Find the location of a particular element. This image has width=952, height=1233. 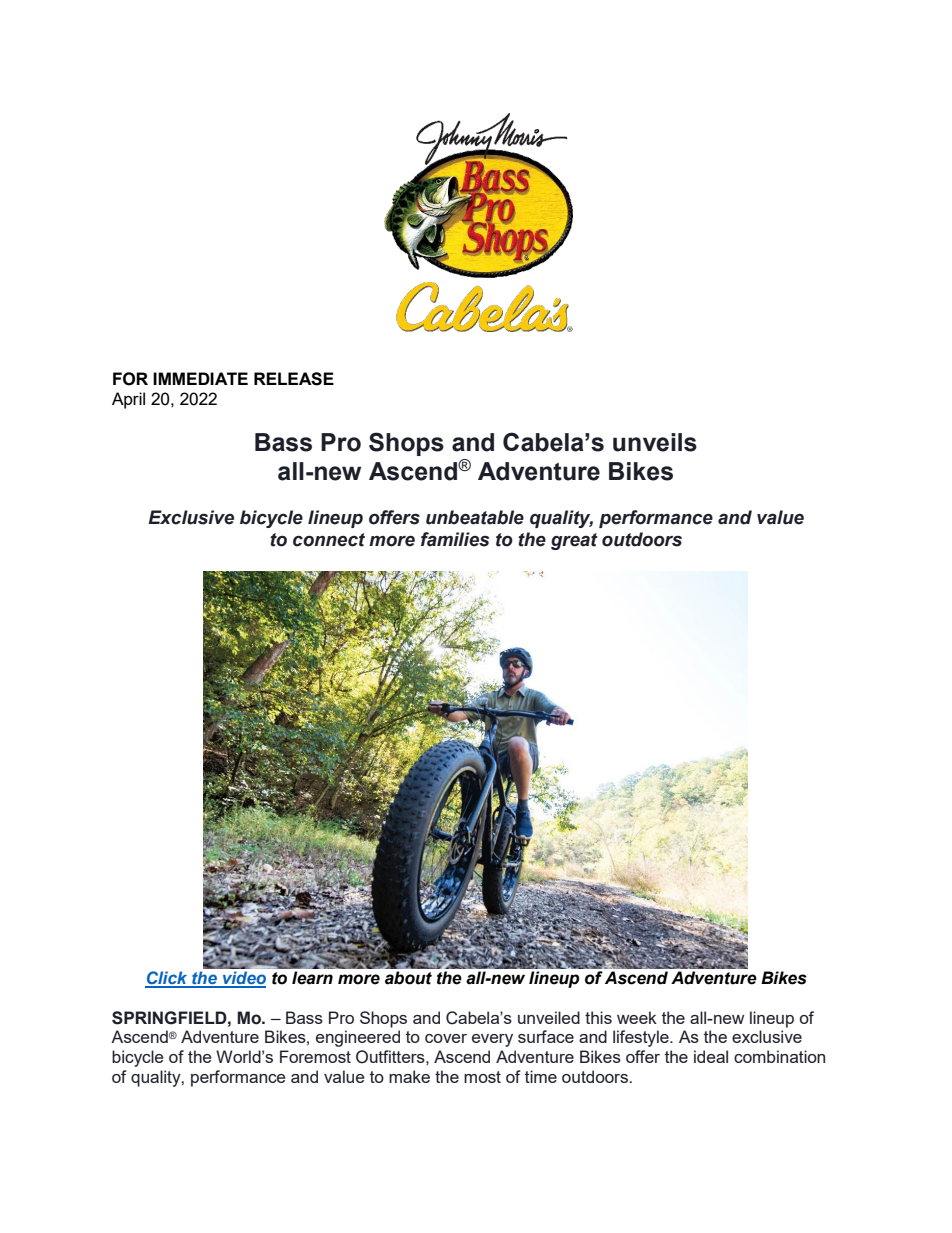

unveils is located at coordinates (655, 442).
